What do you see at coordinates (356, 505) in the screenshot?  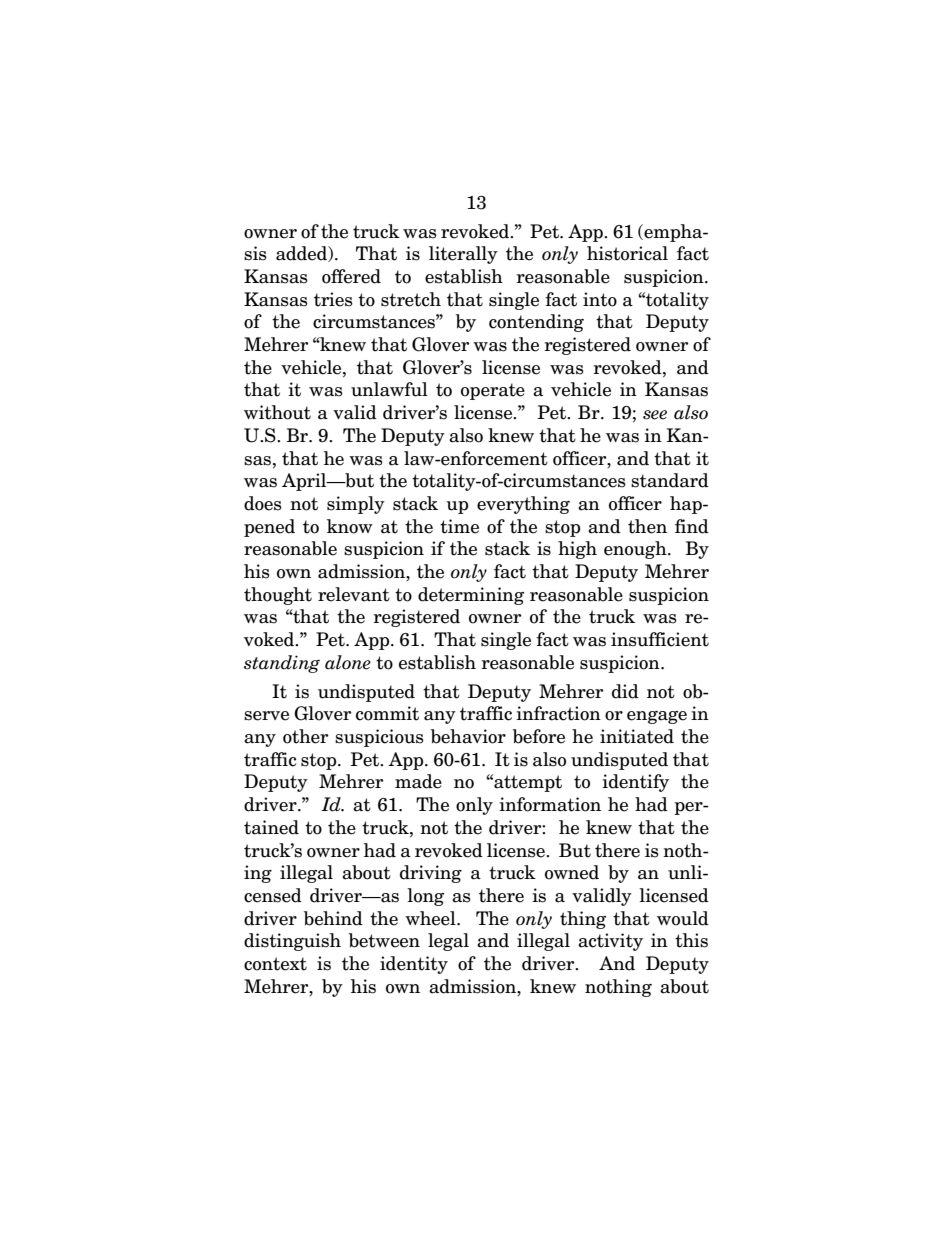 I see `simply` at bounding box center [356, 505].
